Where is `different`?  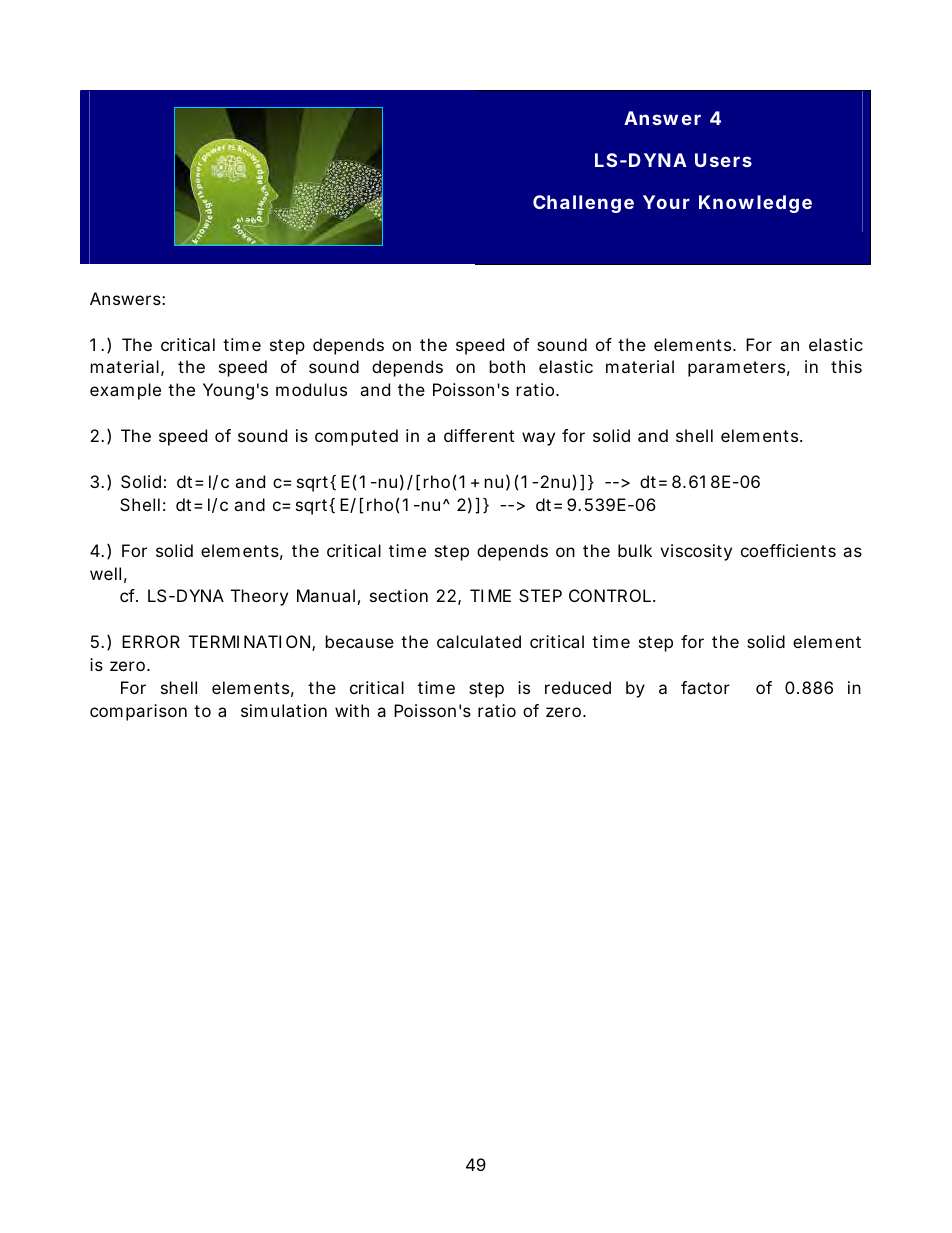 different is located at coordinates (479, 435).
